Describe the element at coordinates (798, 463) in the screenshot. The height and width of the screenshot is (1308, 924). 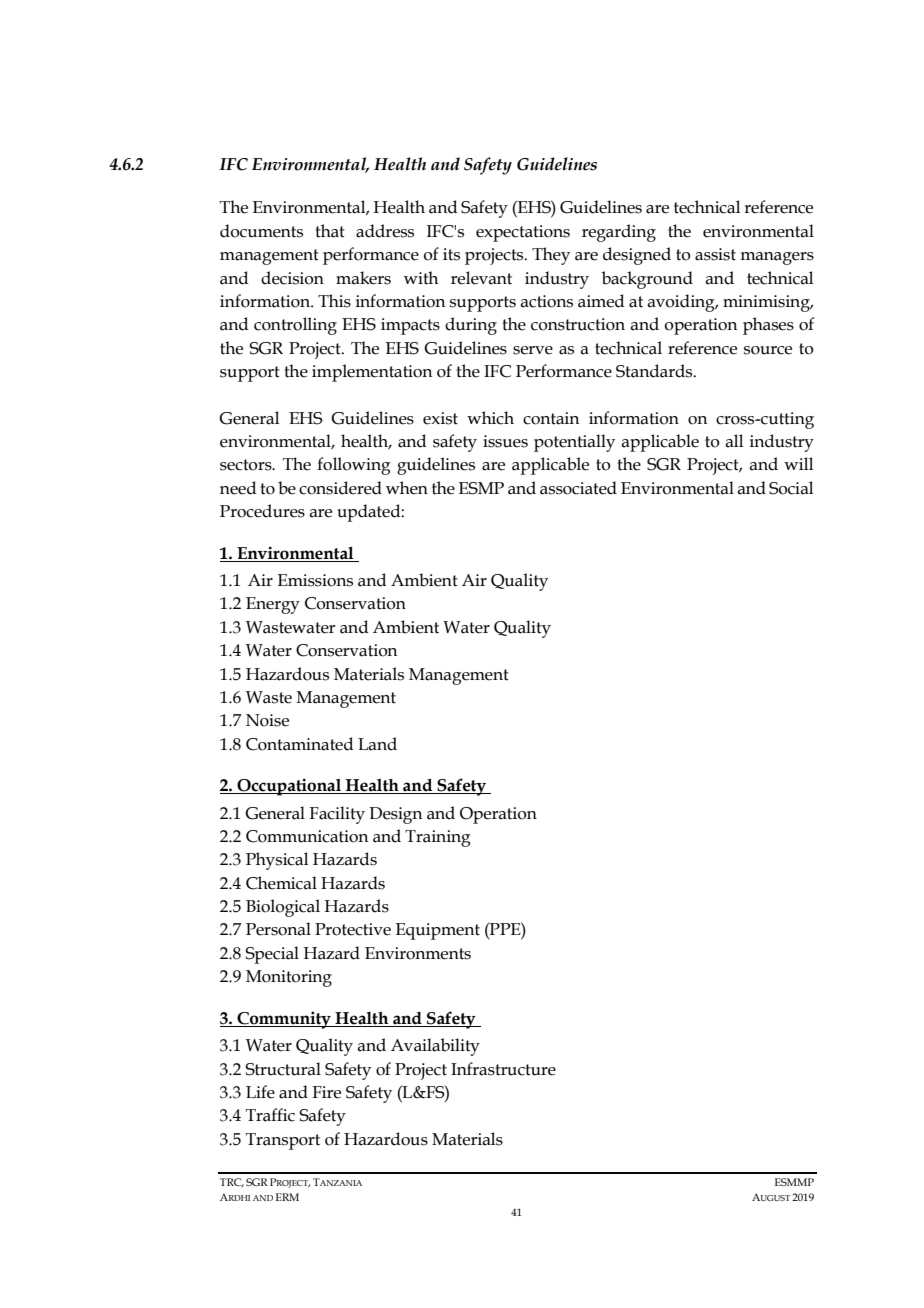
I see `will` at that location.
